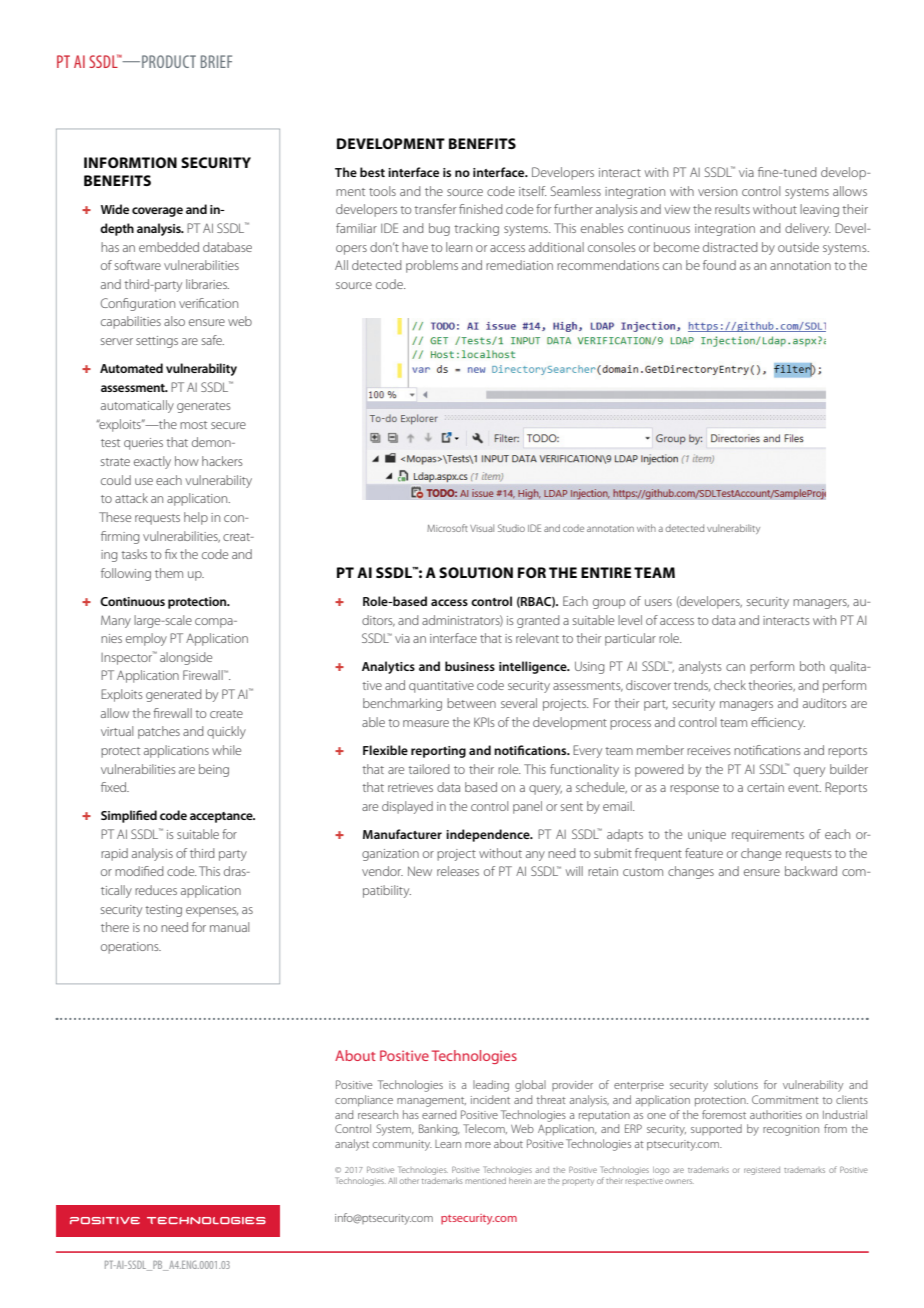 The height and width of the screenshot is (1308, 924). I want to click on registered, so click(762, 1171).
